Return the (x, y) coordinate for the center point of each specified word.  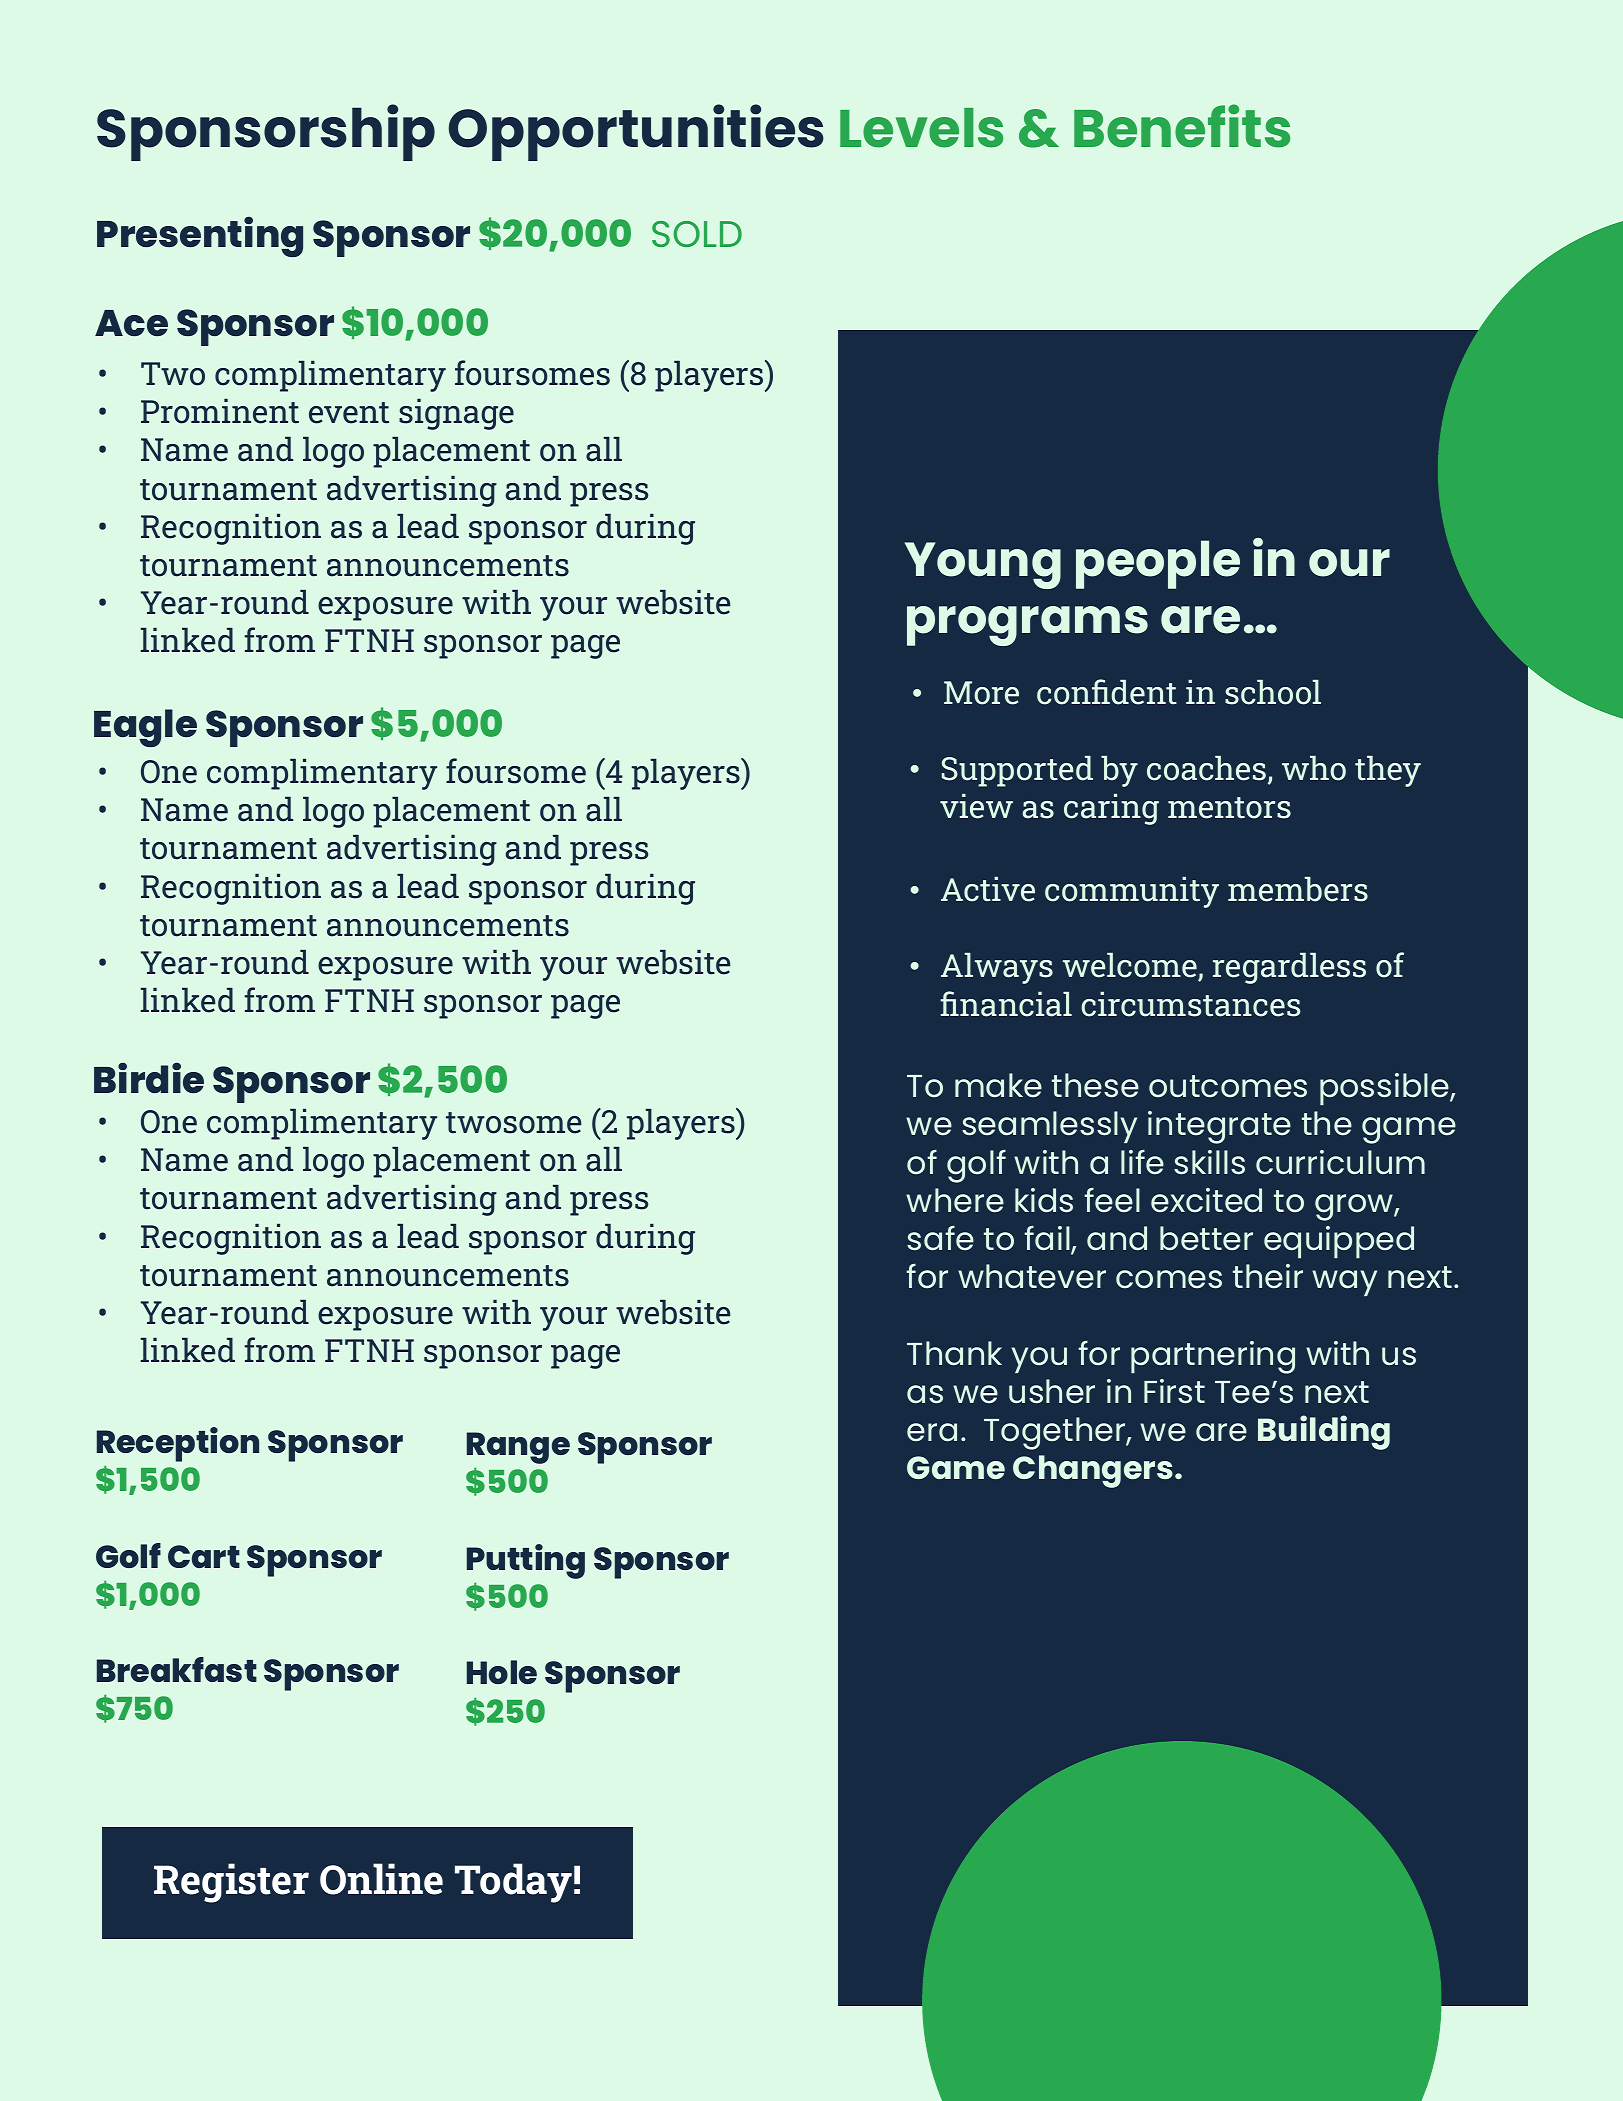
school (1273, 692)
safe (940, 1238)
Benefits (1182, 126)
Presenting (200, 237)
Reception (178, 1444)
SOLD (697, 234)
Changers (1093, 1471)
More (981, 693)
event (349, 413)
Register (231, 1883)
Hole (502, 1672)
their (1268, 1276)
